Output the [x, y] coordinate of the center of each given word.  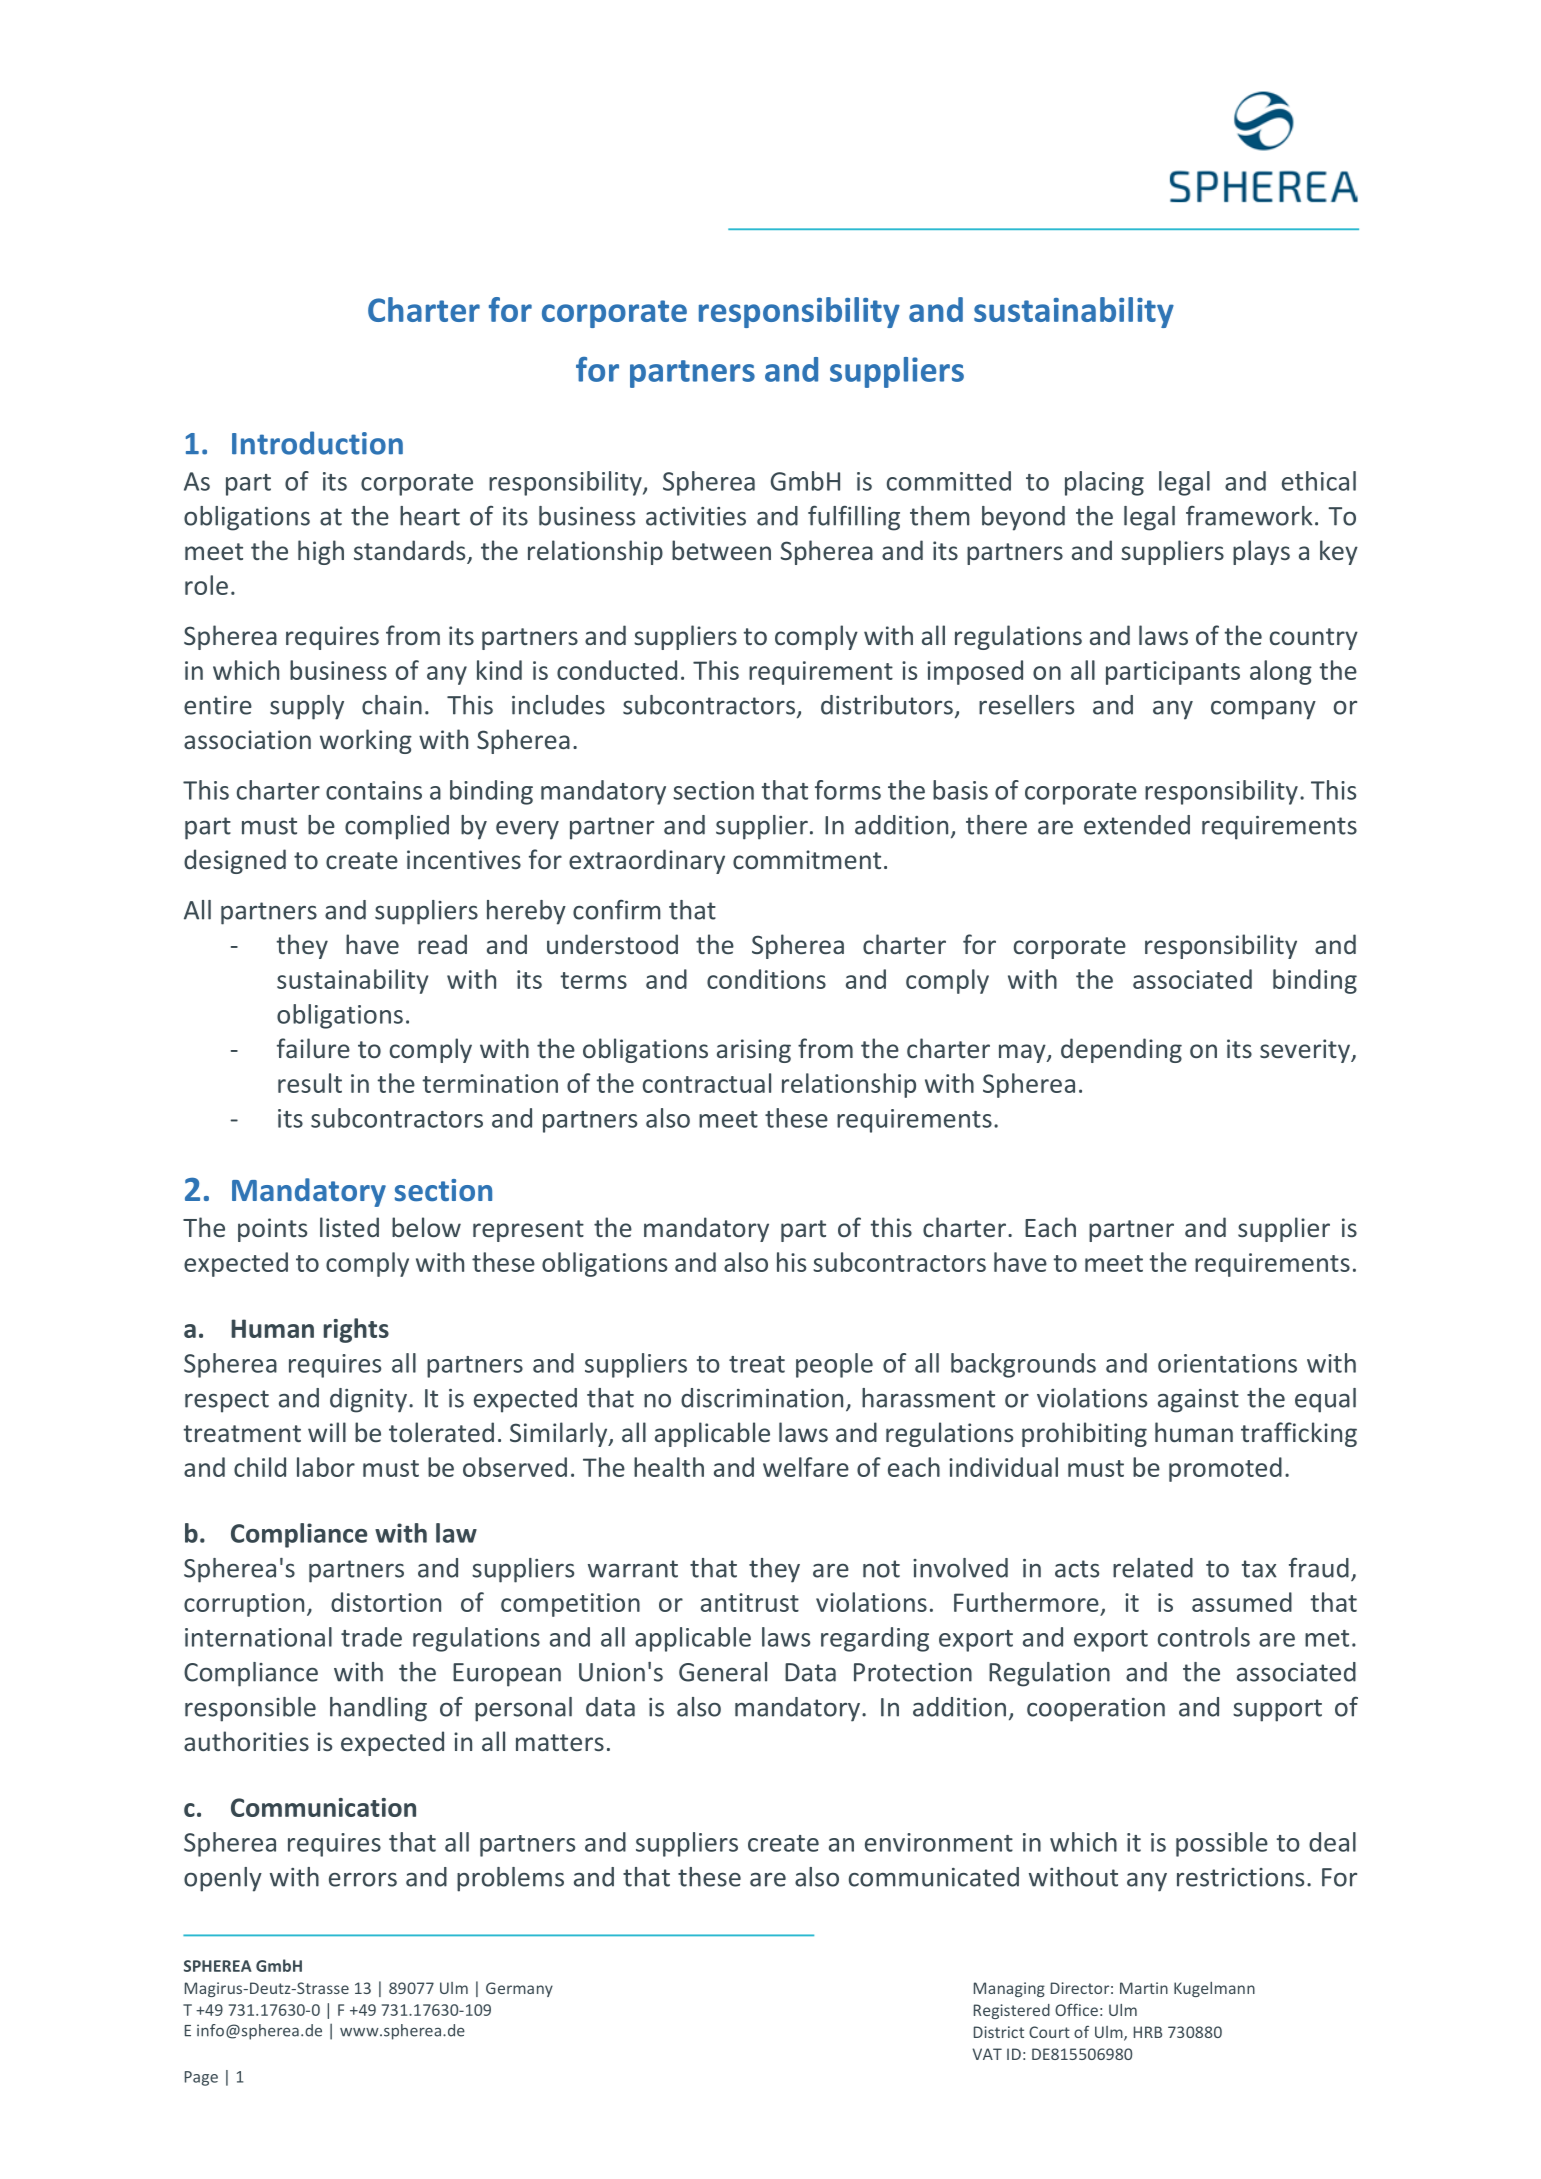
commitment [807, 859]
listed [349, 1227]
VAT [987, 2054]
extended [1137, 825]
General [723, 1672]
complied [397, 827]
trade [371, 1637]
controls [1204, 1637]
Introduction [317, 443]
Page [201, 2078]
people [834, 1365]
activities [696, 516]
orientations [1227, 1363]
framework [1249, 516]
